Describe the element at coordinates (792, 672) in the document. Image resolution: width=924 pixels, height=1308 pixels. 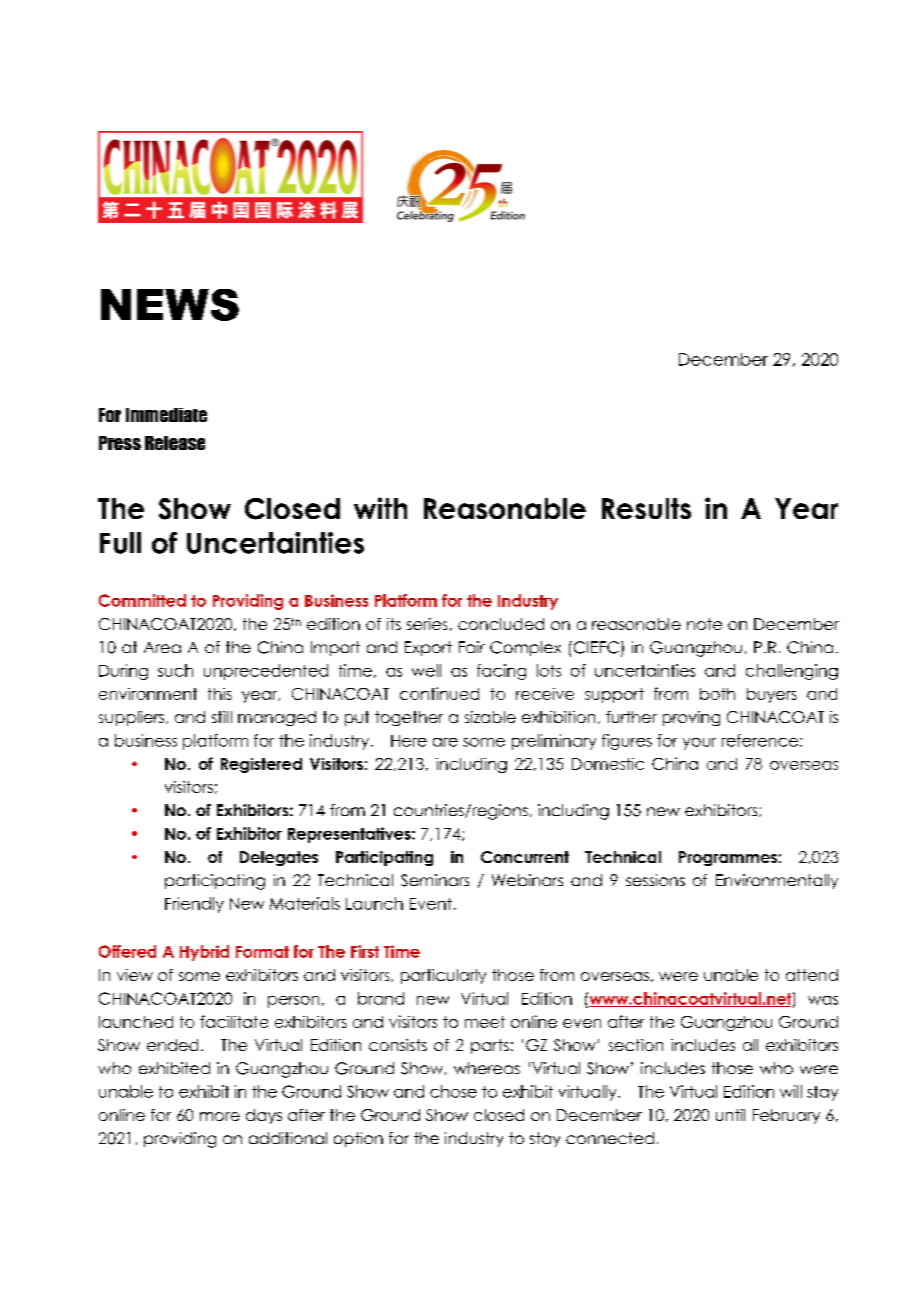
I see `challenging` at that location.
